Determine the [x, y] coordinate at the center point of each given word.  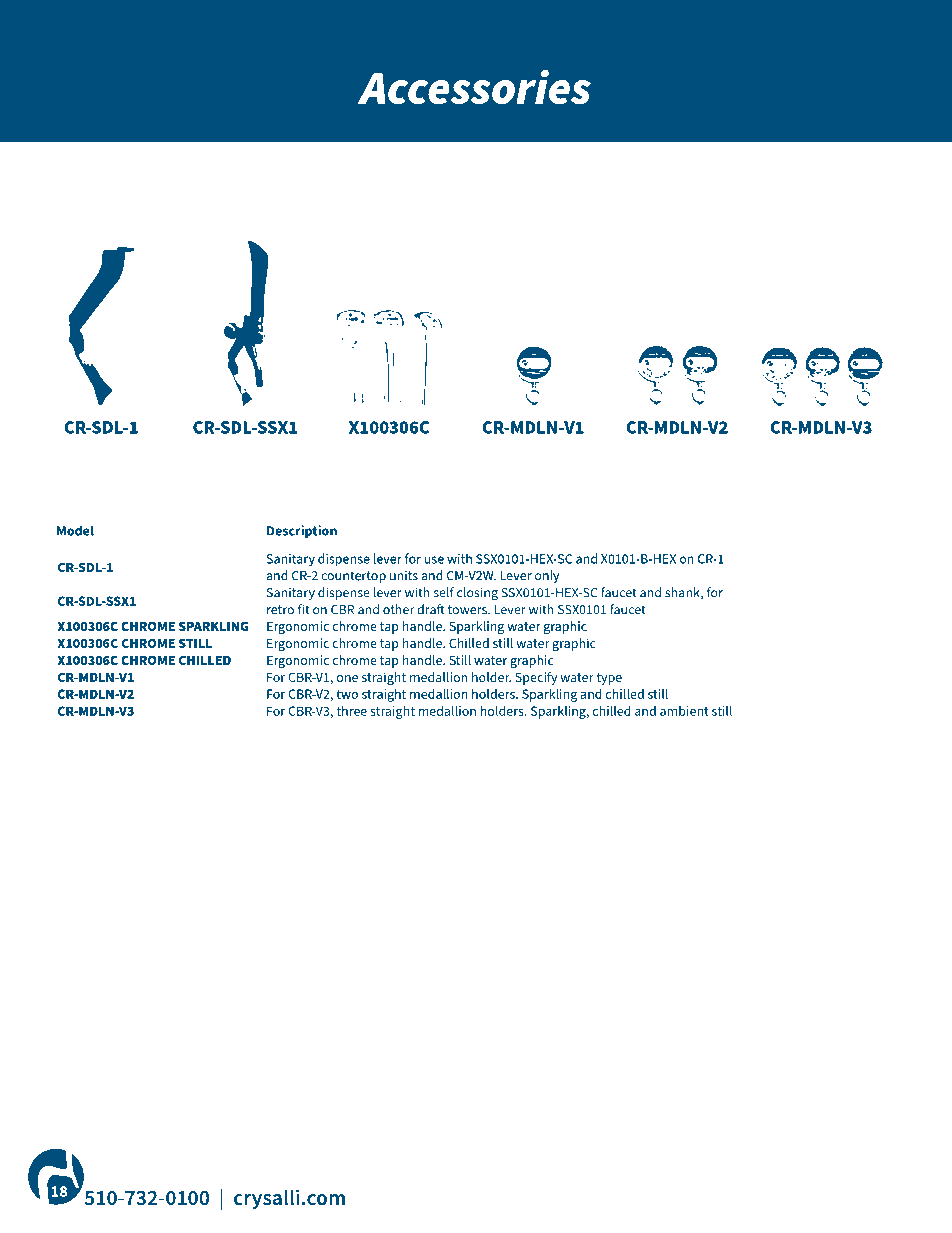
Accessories [474, 87]
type [609, 679]
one [347, 678]
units [404, 575]
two [347, 694]
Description [302, 531]
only [547, 576]
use [434, 560]
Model [75, 530]
